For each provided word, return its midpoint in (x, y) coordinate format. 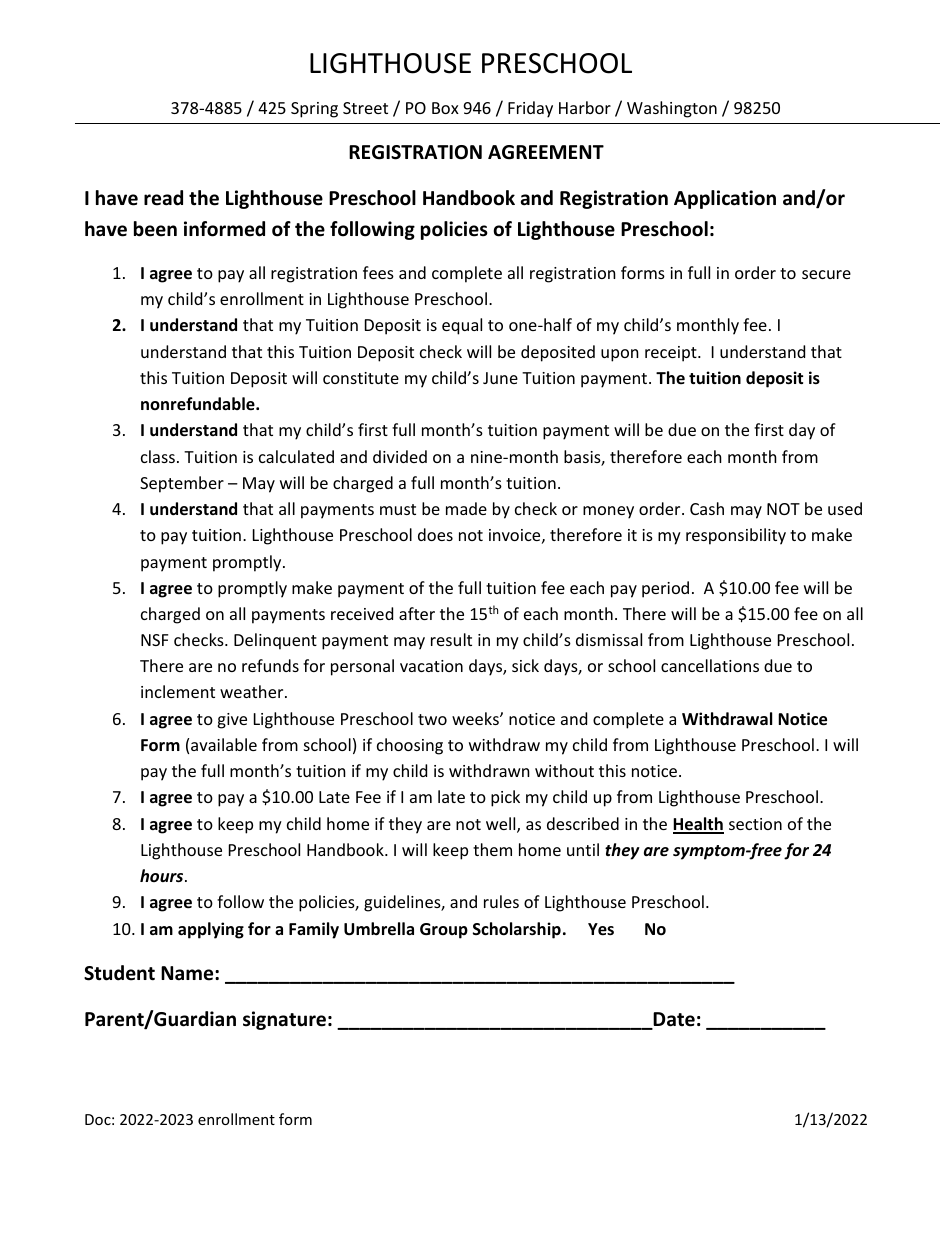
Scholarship (517, 930)
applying (211, 930)
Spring (314, 110)
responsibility (736, 536)
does (435, 534)
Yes (601, 929)
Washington (672, 109)
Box (445, 108)
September (182, 484)
